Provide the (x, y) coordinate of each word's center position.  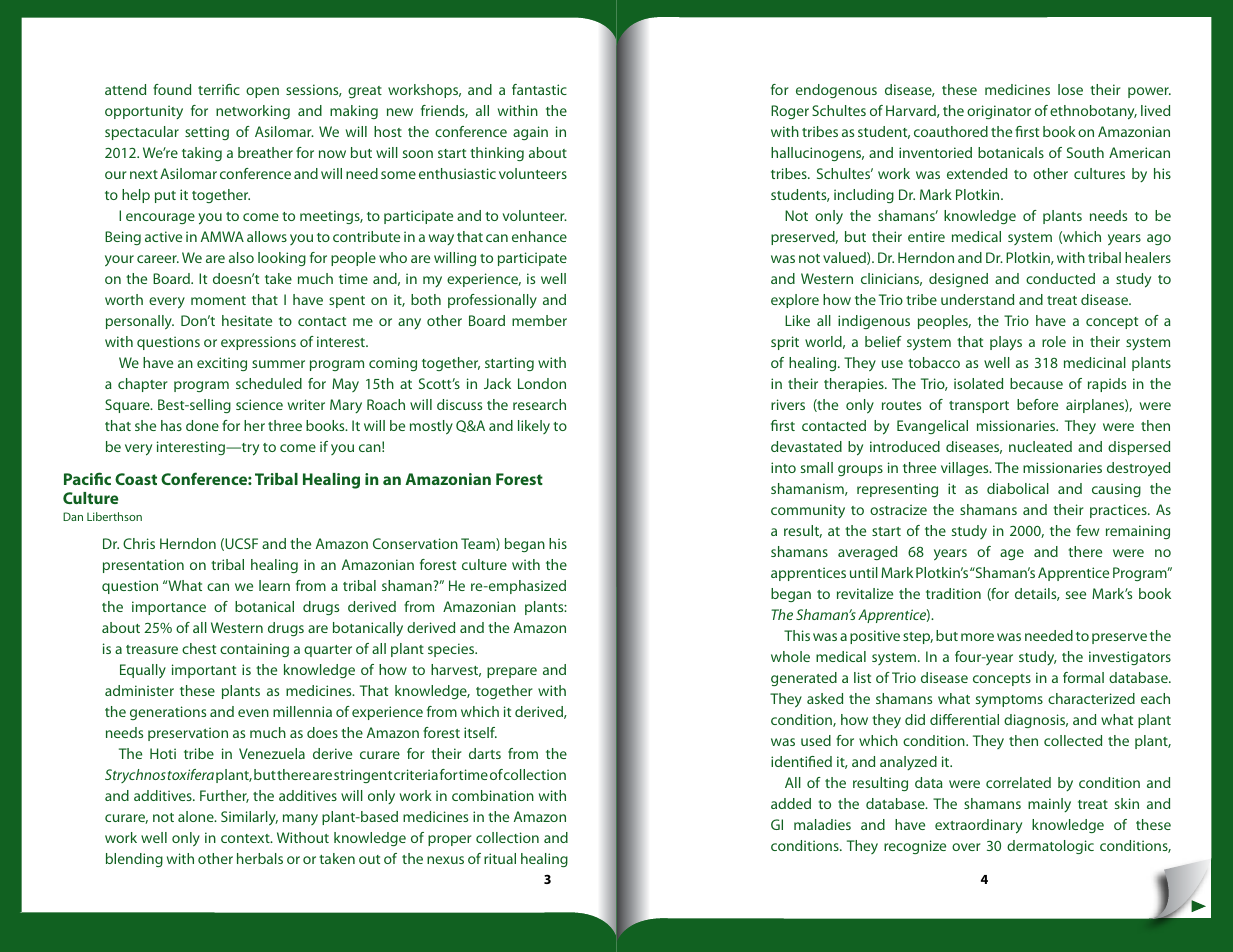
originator (999, 112)
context (246, 838)
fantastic (539, 89)
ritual (500, 858)
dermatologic (1050, 847)
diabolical (1018, 488)
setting (207, 133)
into (783, 467)
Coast (136, 479)
